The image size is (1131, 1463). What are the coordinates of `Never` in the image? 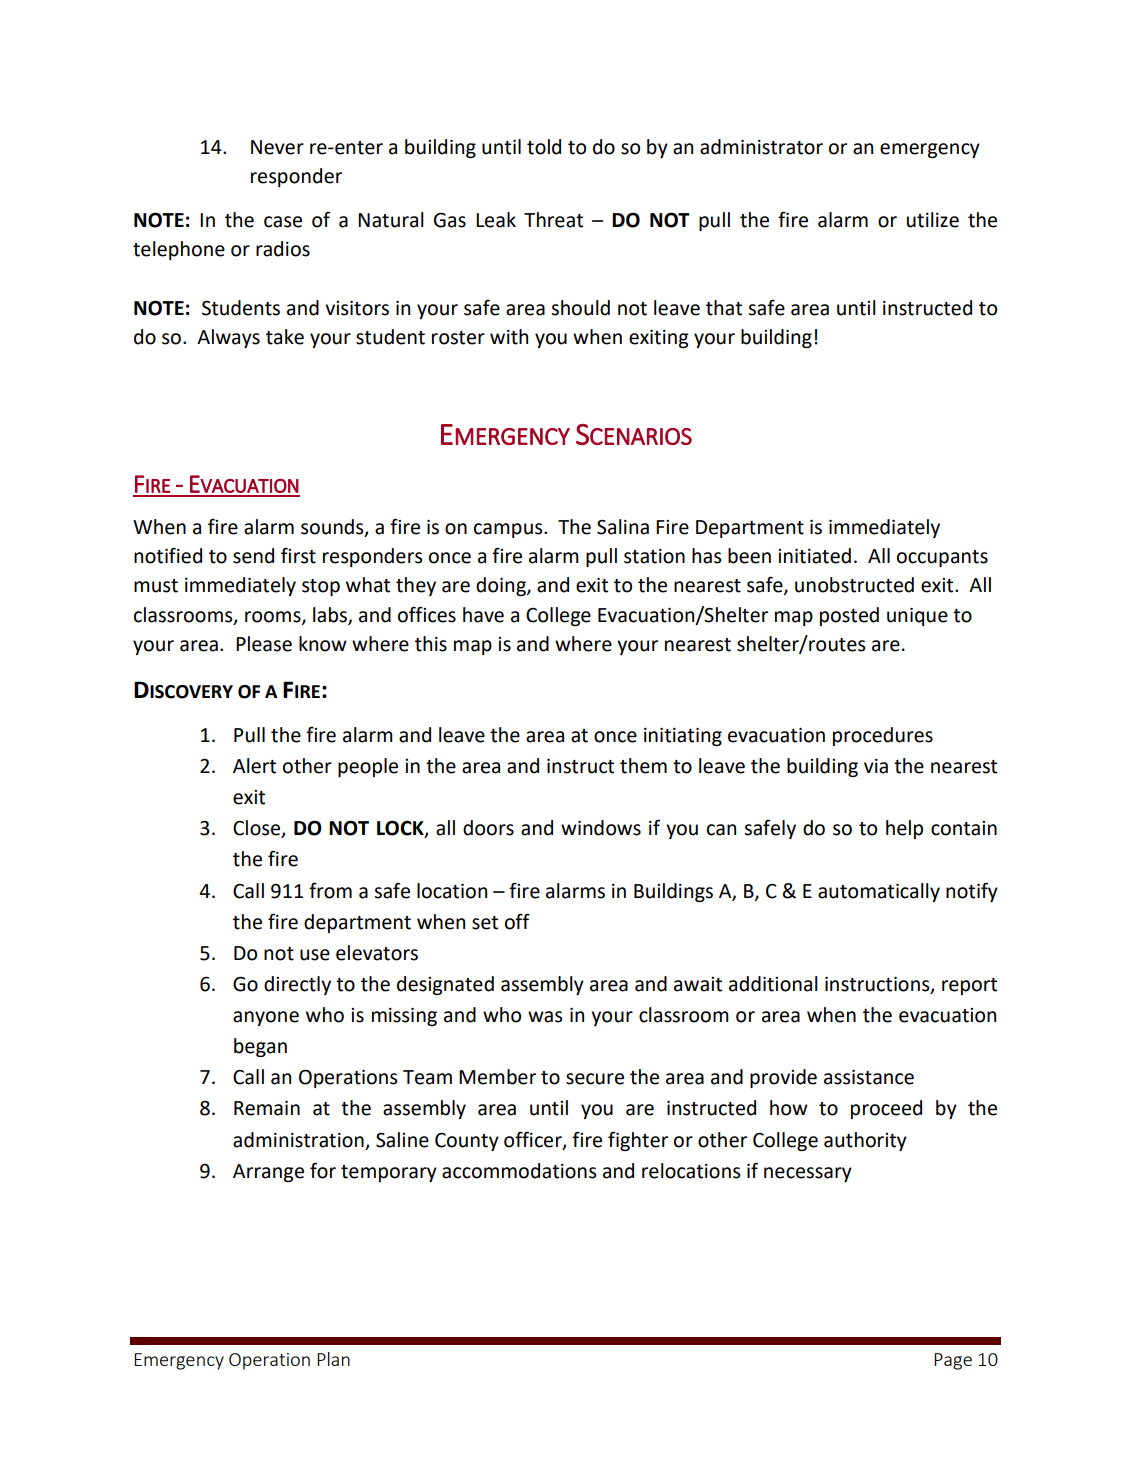 It's located at (277, 147).
